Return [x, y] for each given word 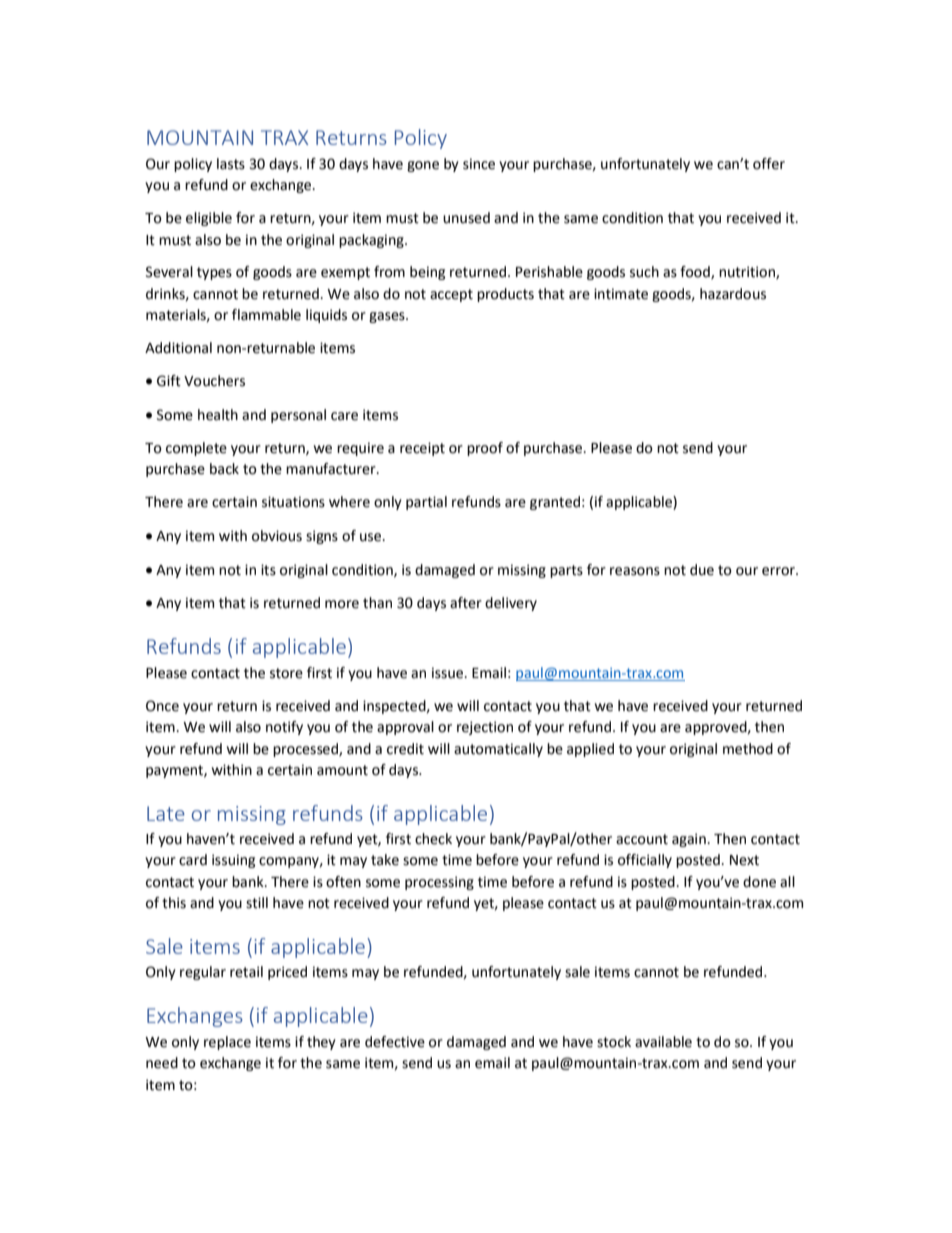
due [702, 570]
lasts [231, 164]
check [433, 839]
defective [395, 1042]
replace [227, 1043]
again [689, 840]
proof [485, 449]
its [268, 570]
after [466, 603]
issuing [233, 861]
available [663, 1042]
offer [769, 164]
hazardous [733, 294]
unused [466, 218]
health [218, 415]
